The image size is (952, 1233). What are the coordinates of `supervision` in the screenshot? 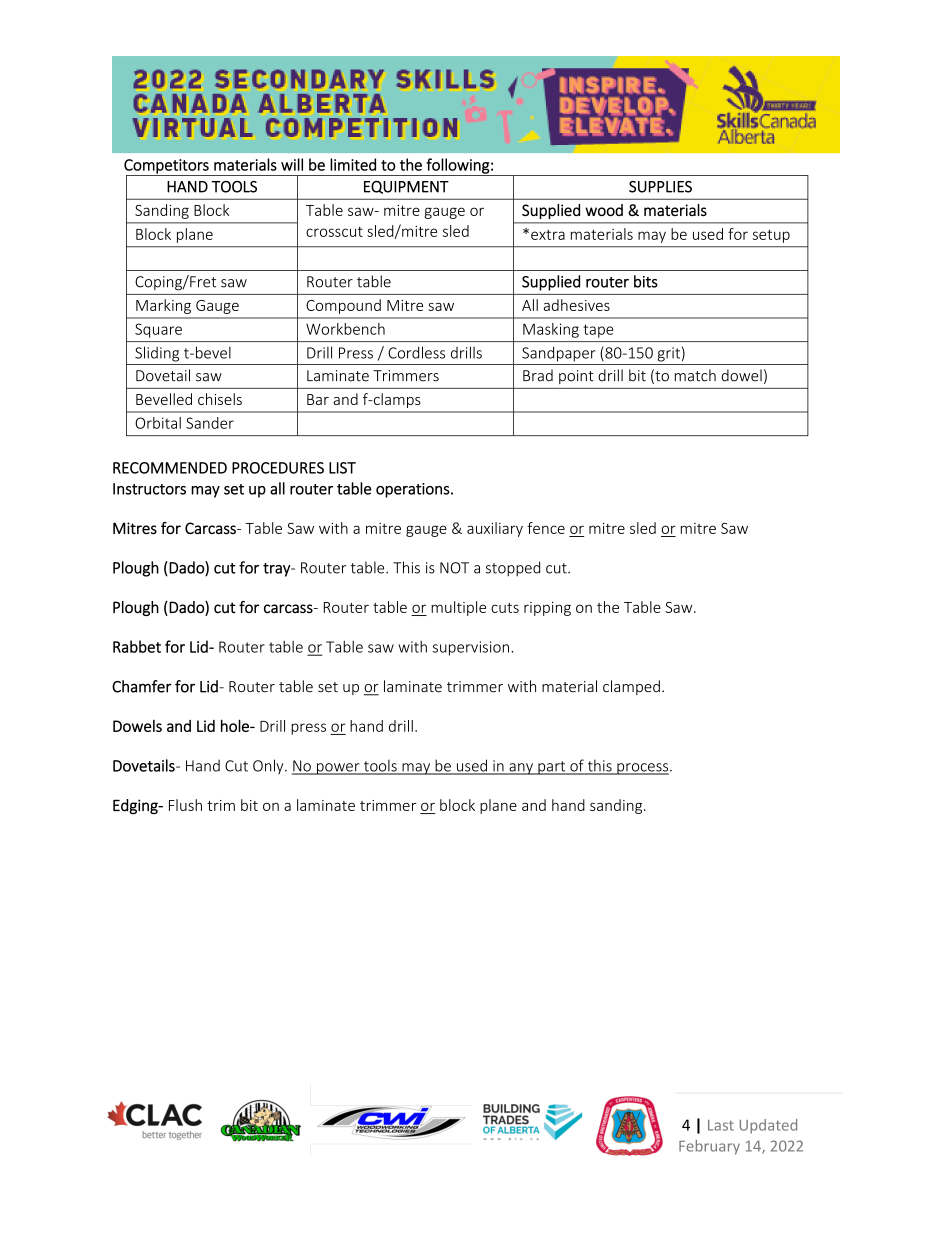 It's located at (471, 648).
